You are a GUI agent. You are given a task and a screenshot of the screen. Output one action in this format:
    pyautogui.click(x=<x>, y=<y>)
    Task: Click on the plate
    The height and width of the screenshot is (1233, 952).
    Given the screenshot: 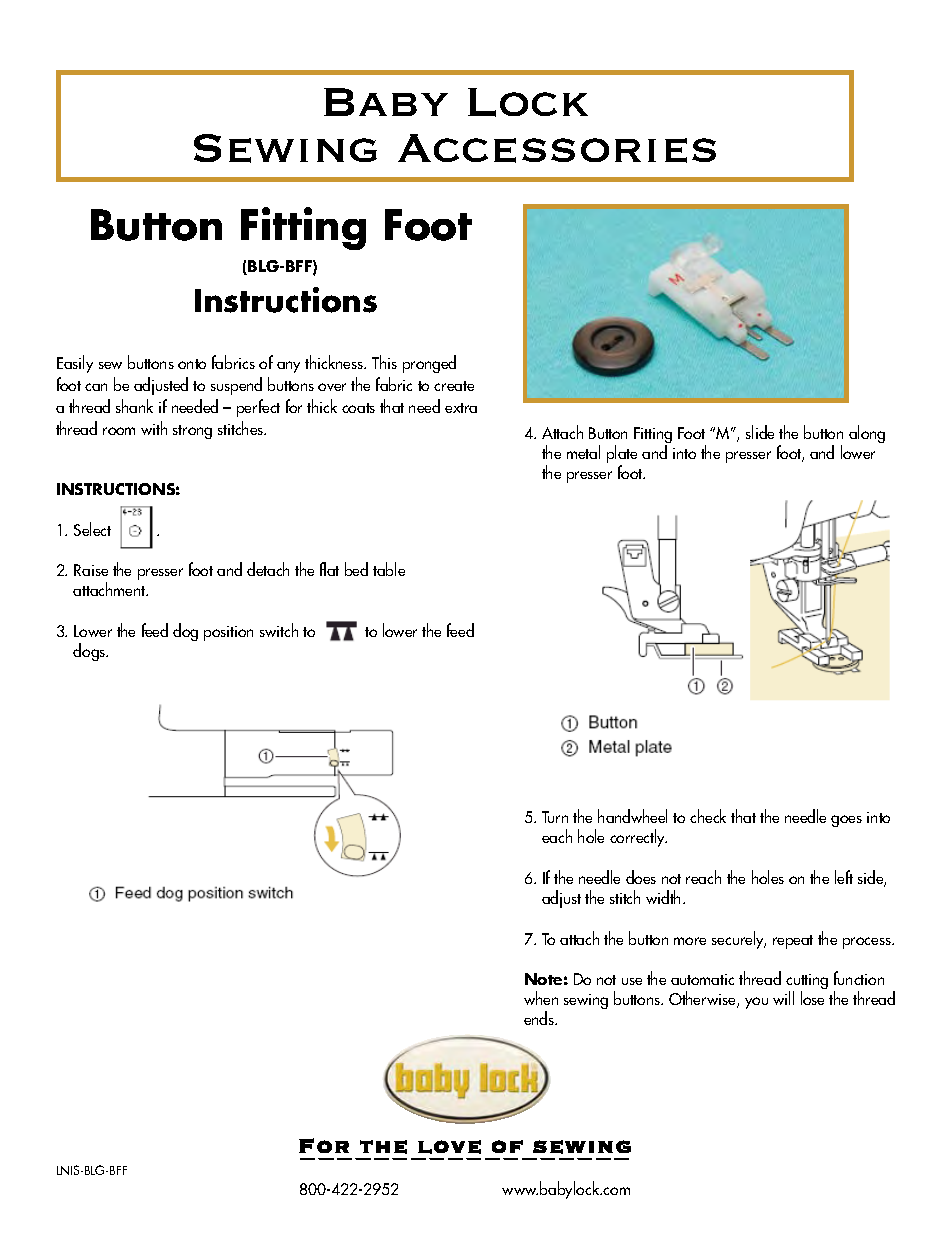 What is the action you would take?
    pyautogui.click(x=622, y=455)
